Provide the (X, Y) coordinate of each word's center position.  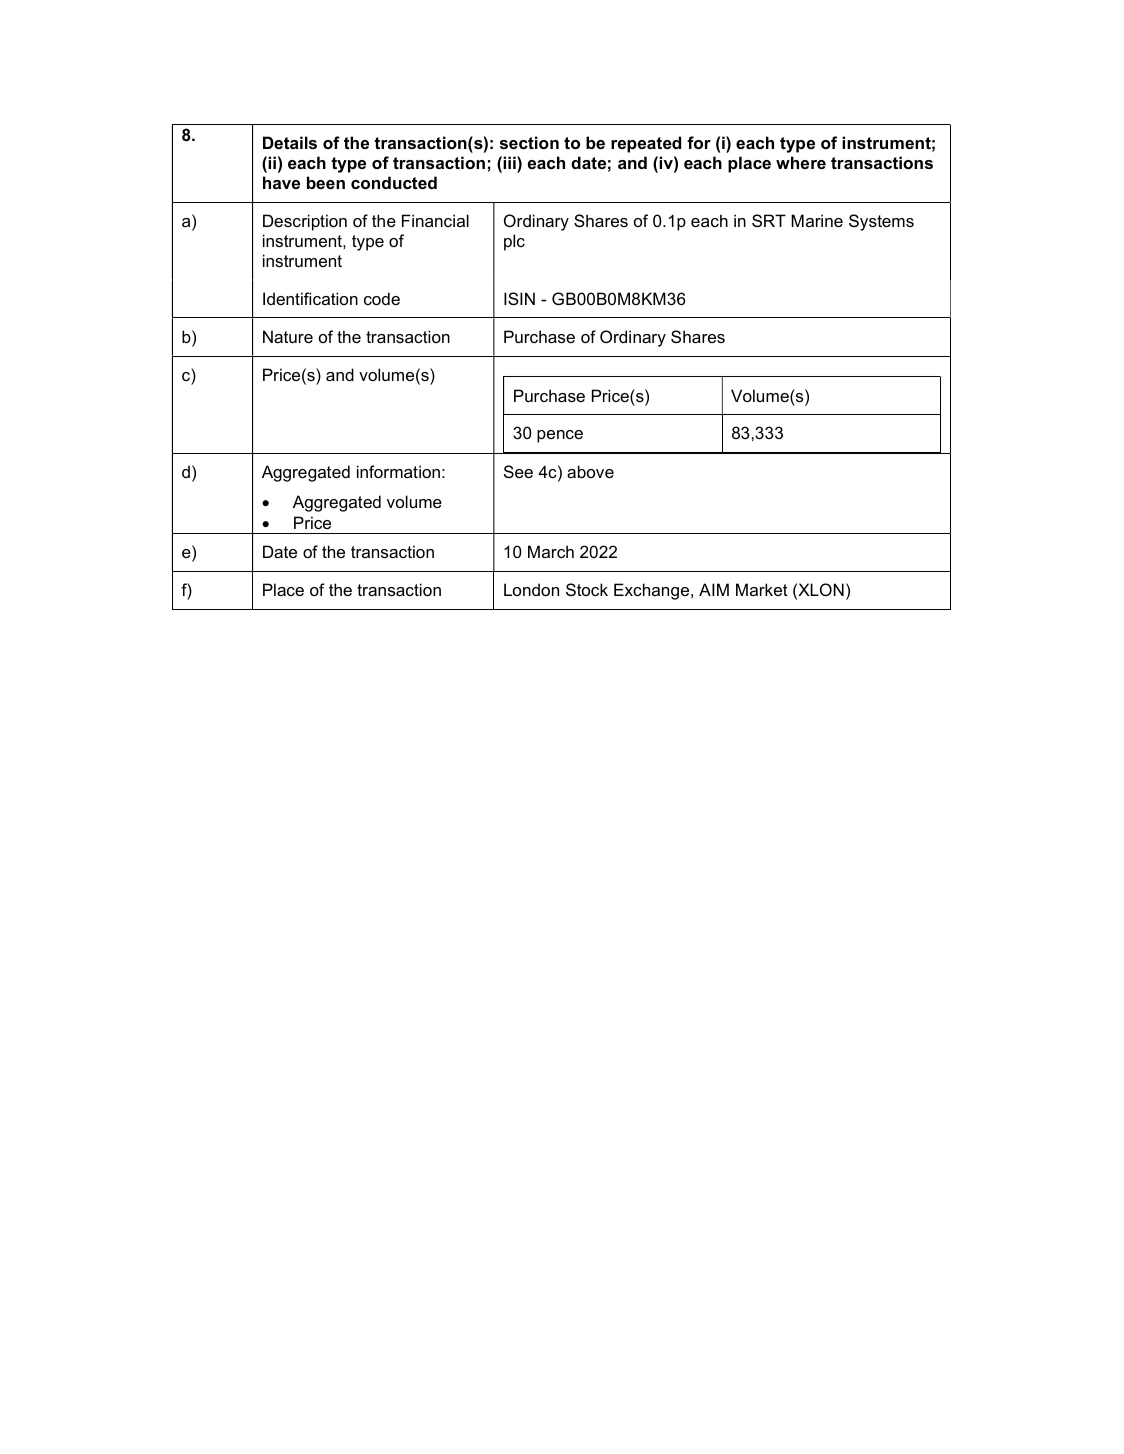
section (529, 142)
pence (560, 436)
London (531, 589)
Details (290, 142)
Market (762, 589)
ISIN (519, 298)
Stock (587, 589)
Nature (288, 336)
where (801, 162)
